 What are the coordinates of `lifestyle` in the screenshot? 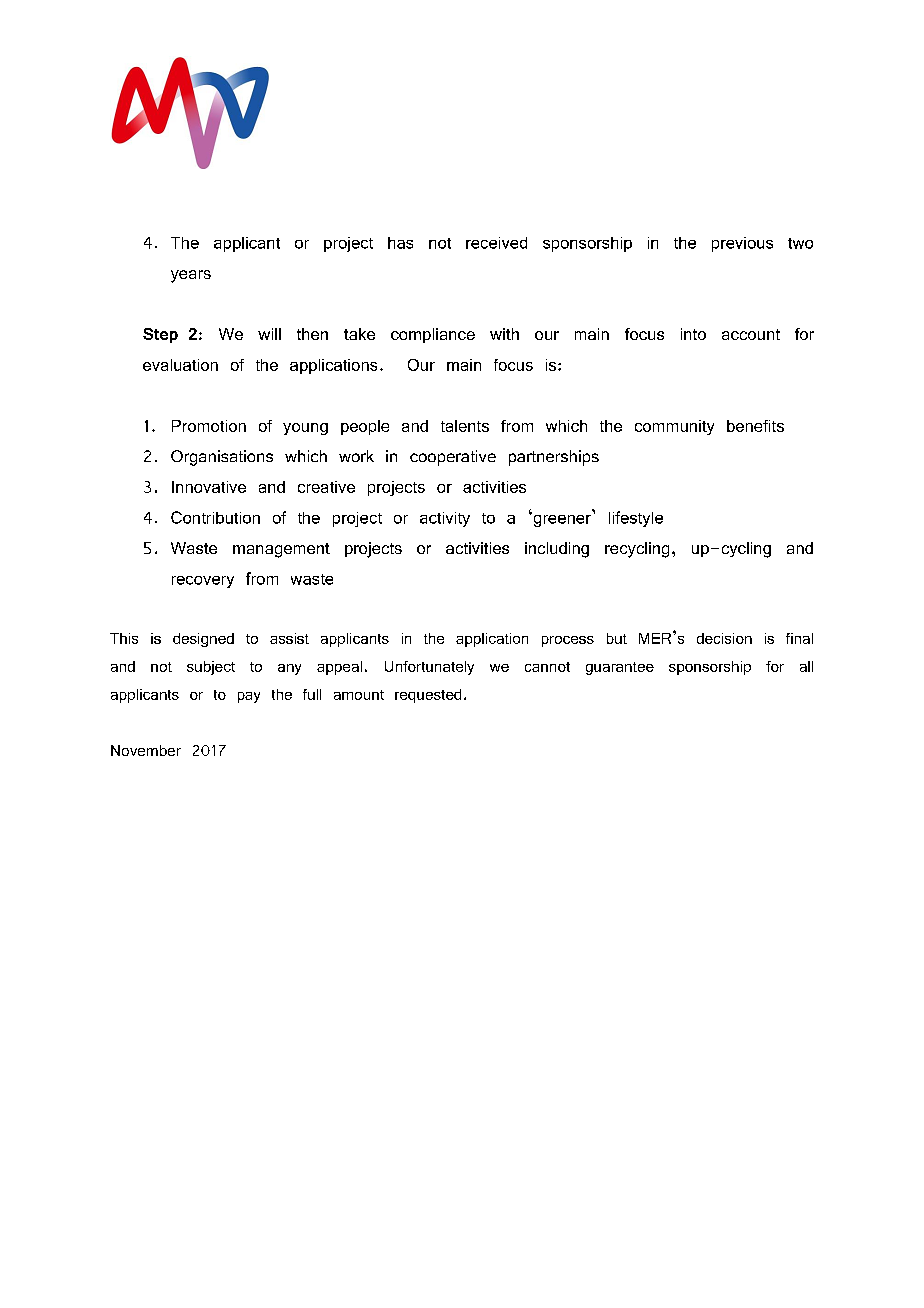 It's located at (636, 519).
